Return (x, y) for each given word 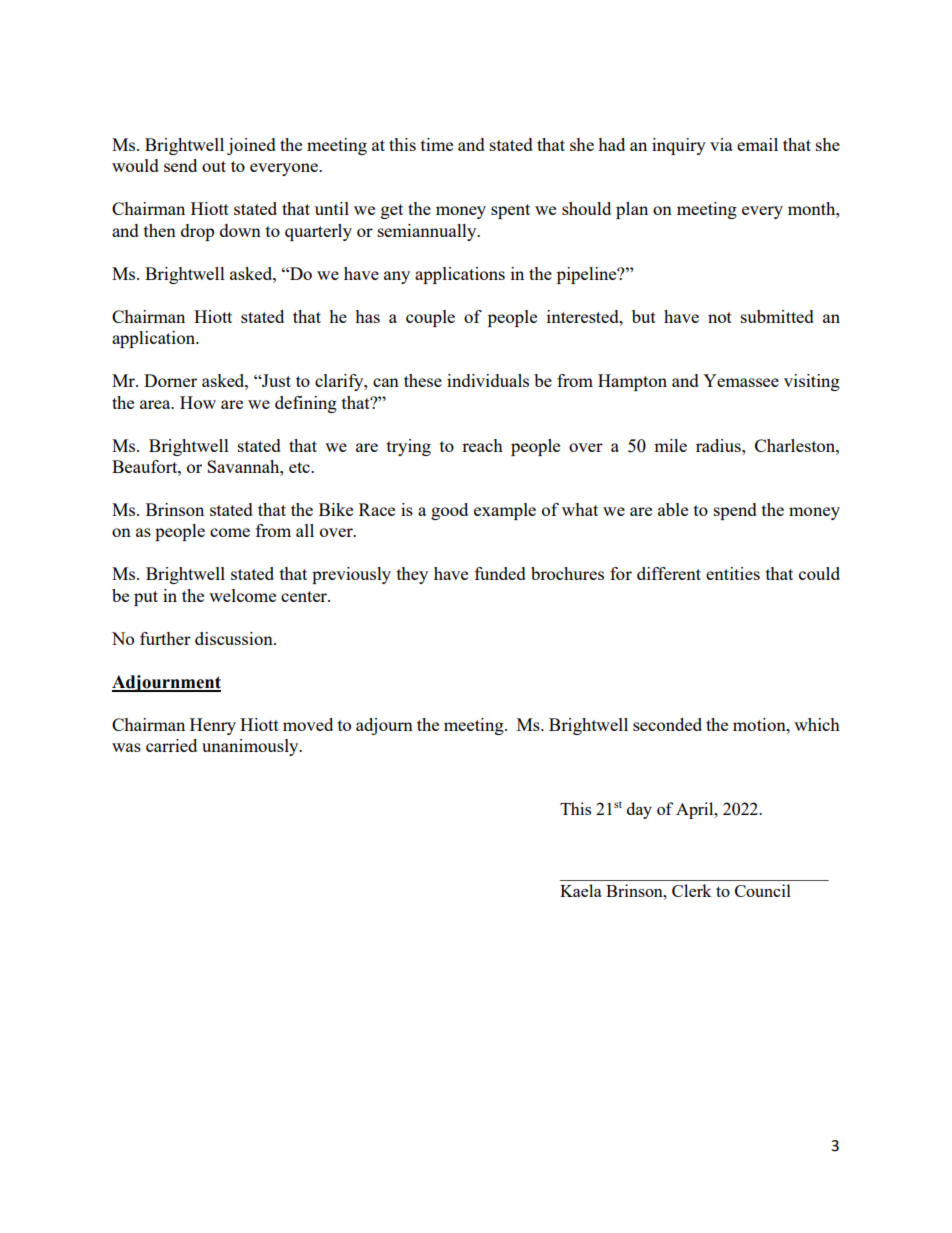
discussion (235, 638)
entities (733, 573)
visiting (812, 382)
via (721, 144)
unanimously (251, 747)
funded (500, 573)
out (214, 166)
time (437, 144)
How (198, 402)
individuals (488, 380)
